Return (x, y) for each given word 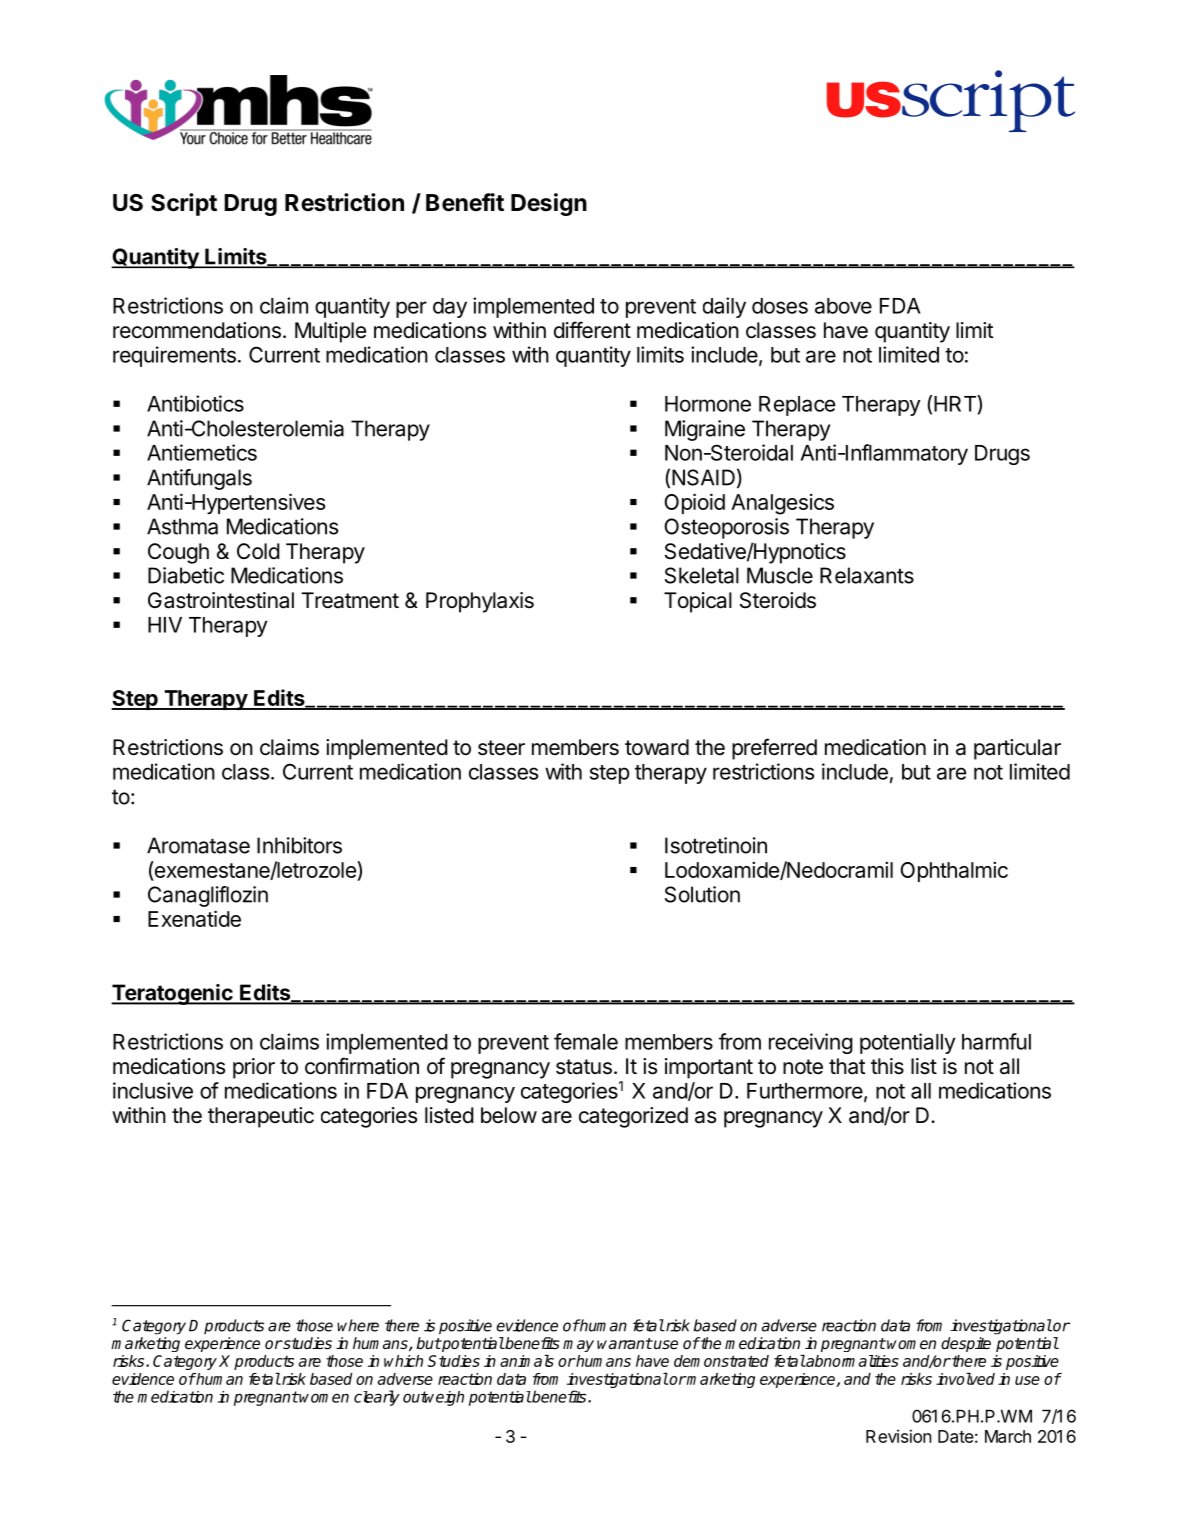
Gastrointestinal (221, 600)
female (586, 1041)
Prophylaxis (480, 602)
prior (254, 1068)
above (843, 306)
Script (184, 204)
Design (549, 204)
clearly (377, 1398)
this (887, 1066)
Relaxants (867, 575)
